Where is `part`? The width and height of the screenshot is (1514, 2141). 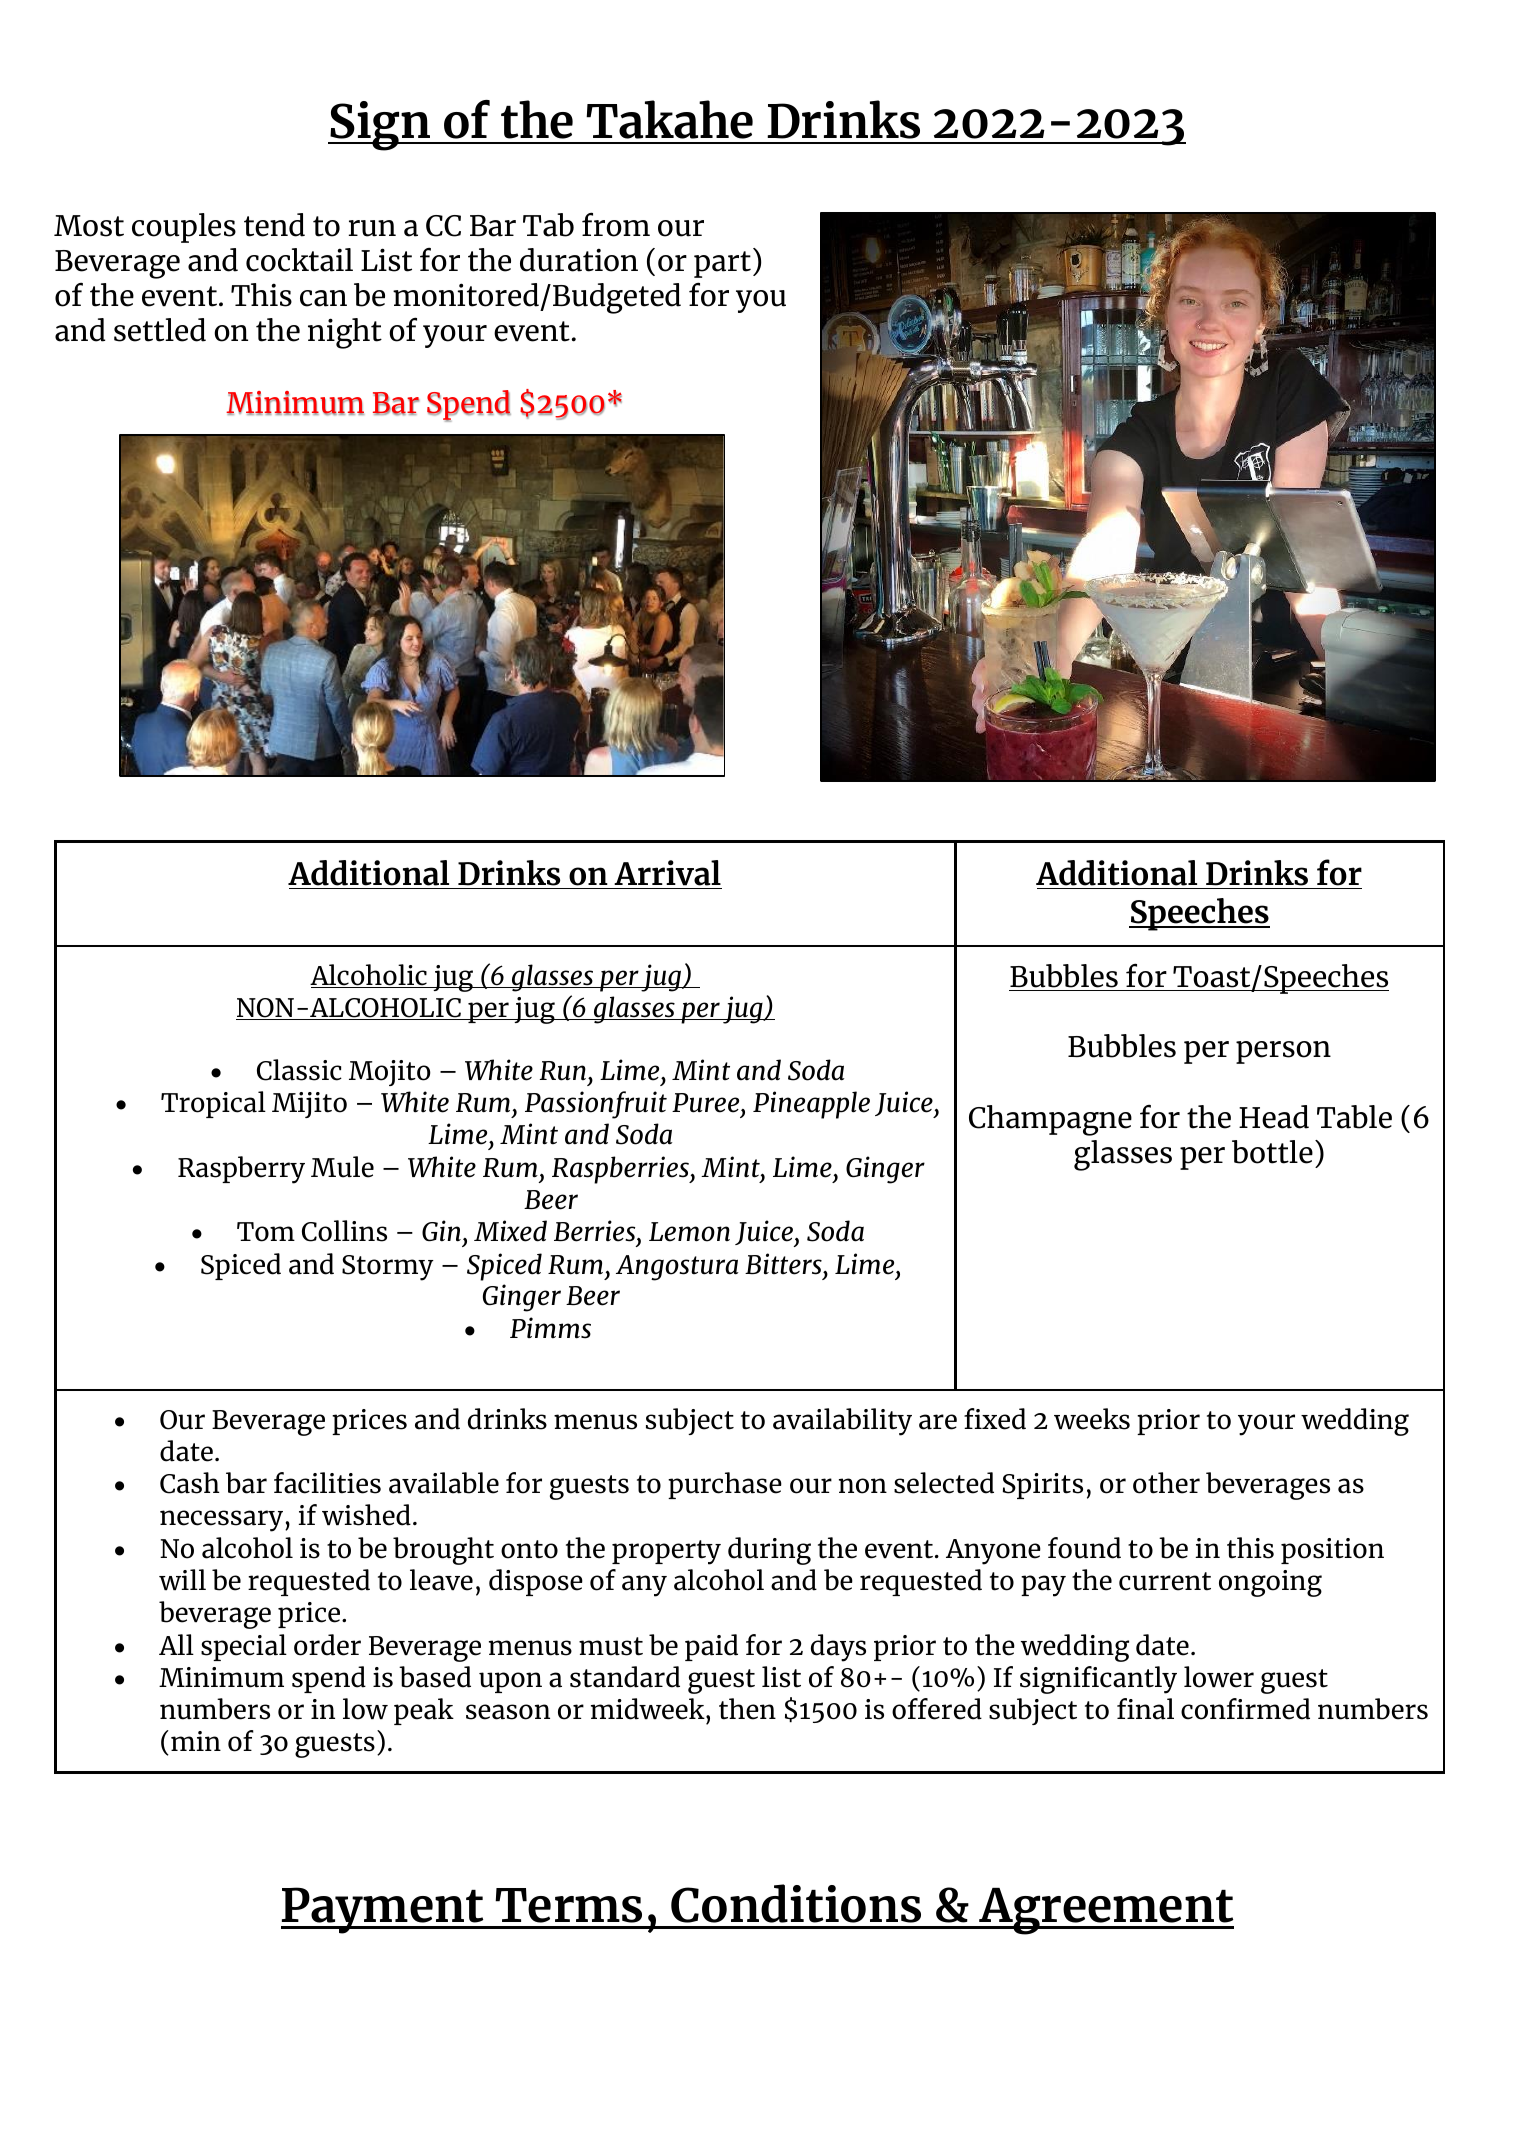 part is located at coordinates (722, 264).
